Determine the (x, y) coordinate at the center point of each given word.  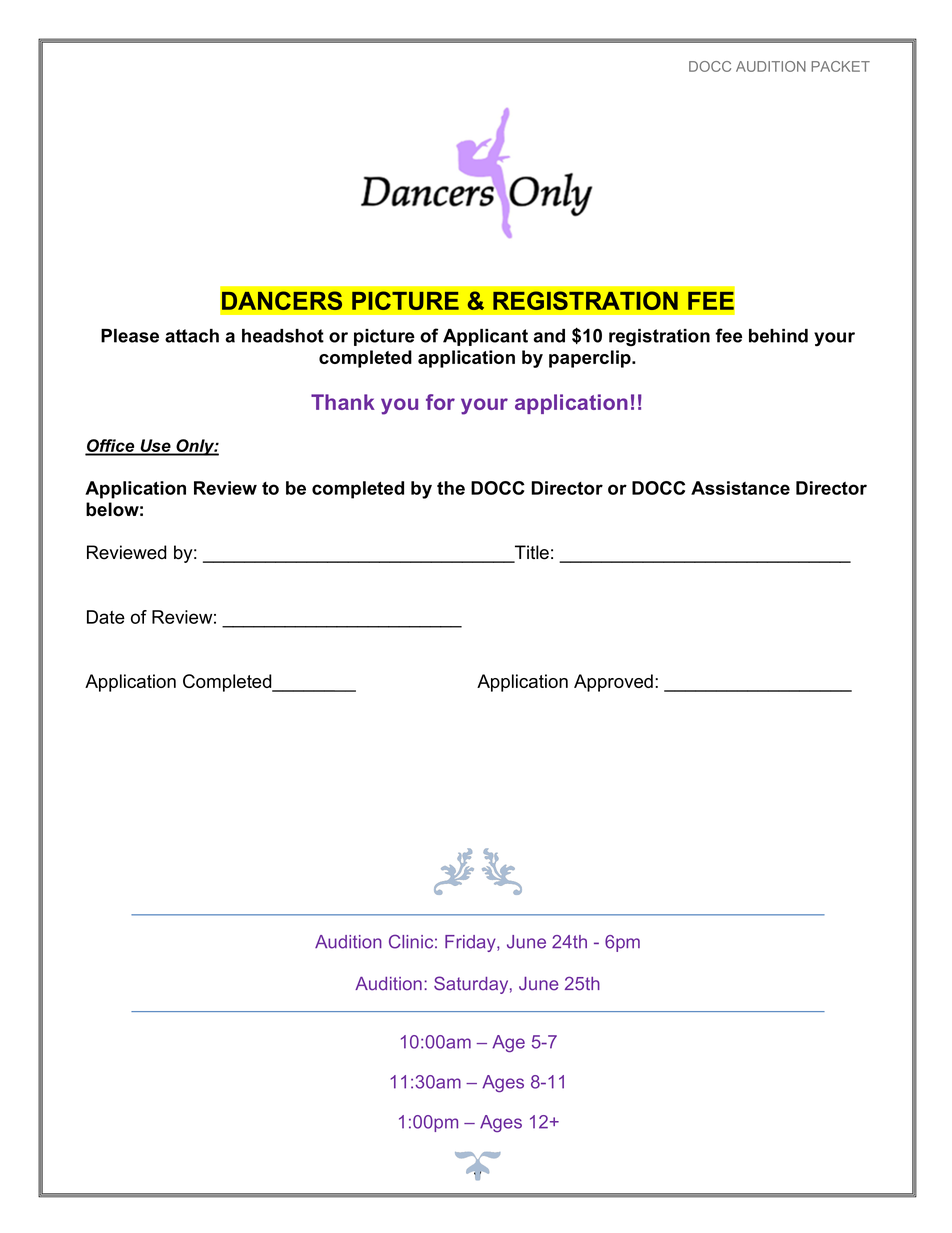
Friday (471, 943)
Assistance (740, 488)
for (440, 402)
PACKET (840, 66)
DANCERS (282, 300)
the (451, 488)
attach (192, 336)
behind (778, 336)
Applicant (485, 337)
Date (106, 617)
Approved (613, 683)
